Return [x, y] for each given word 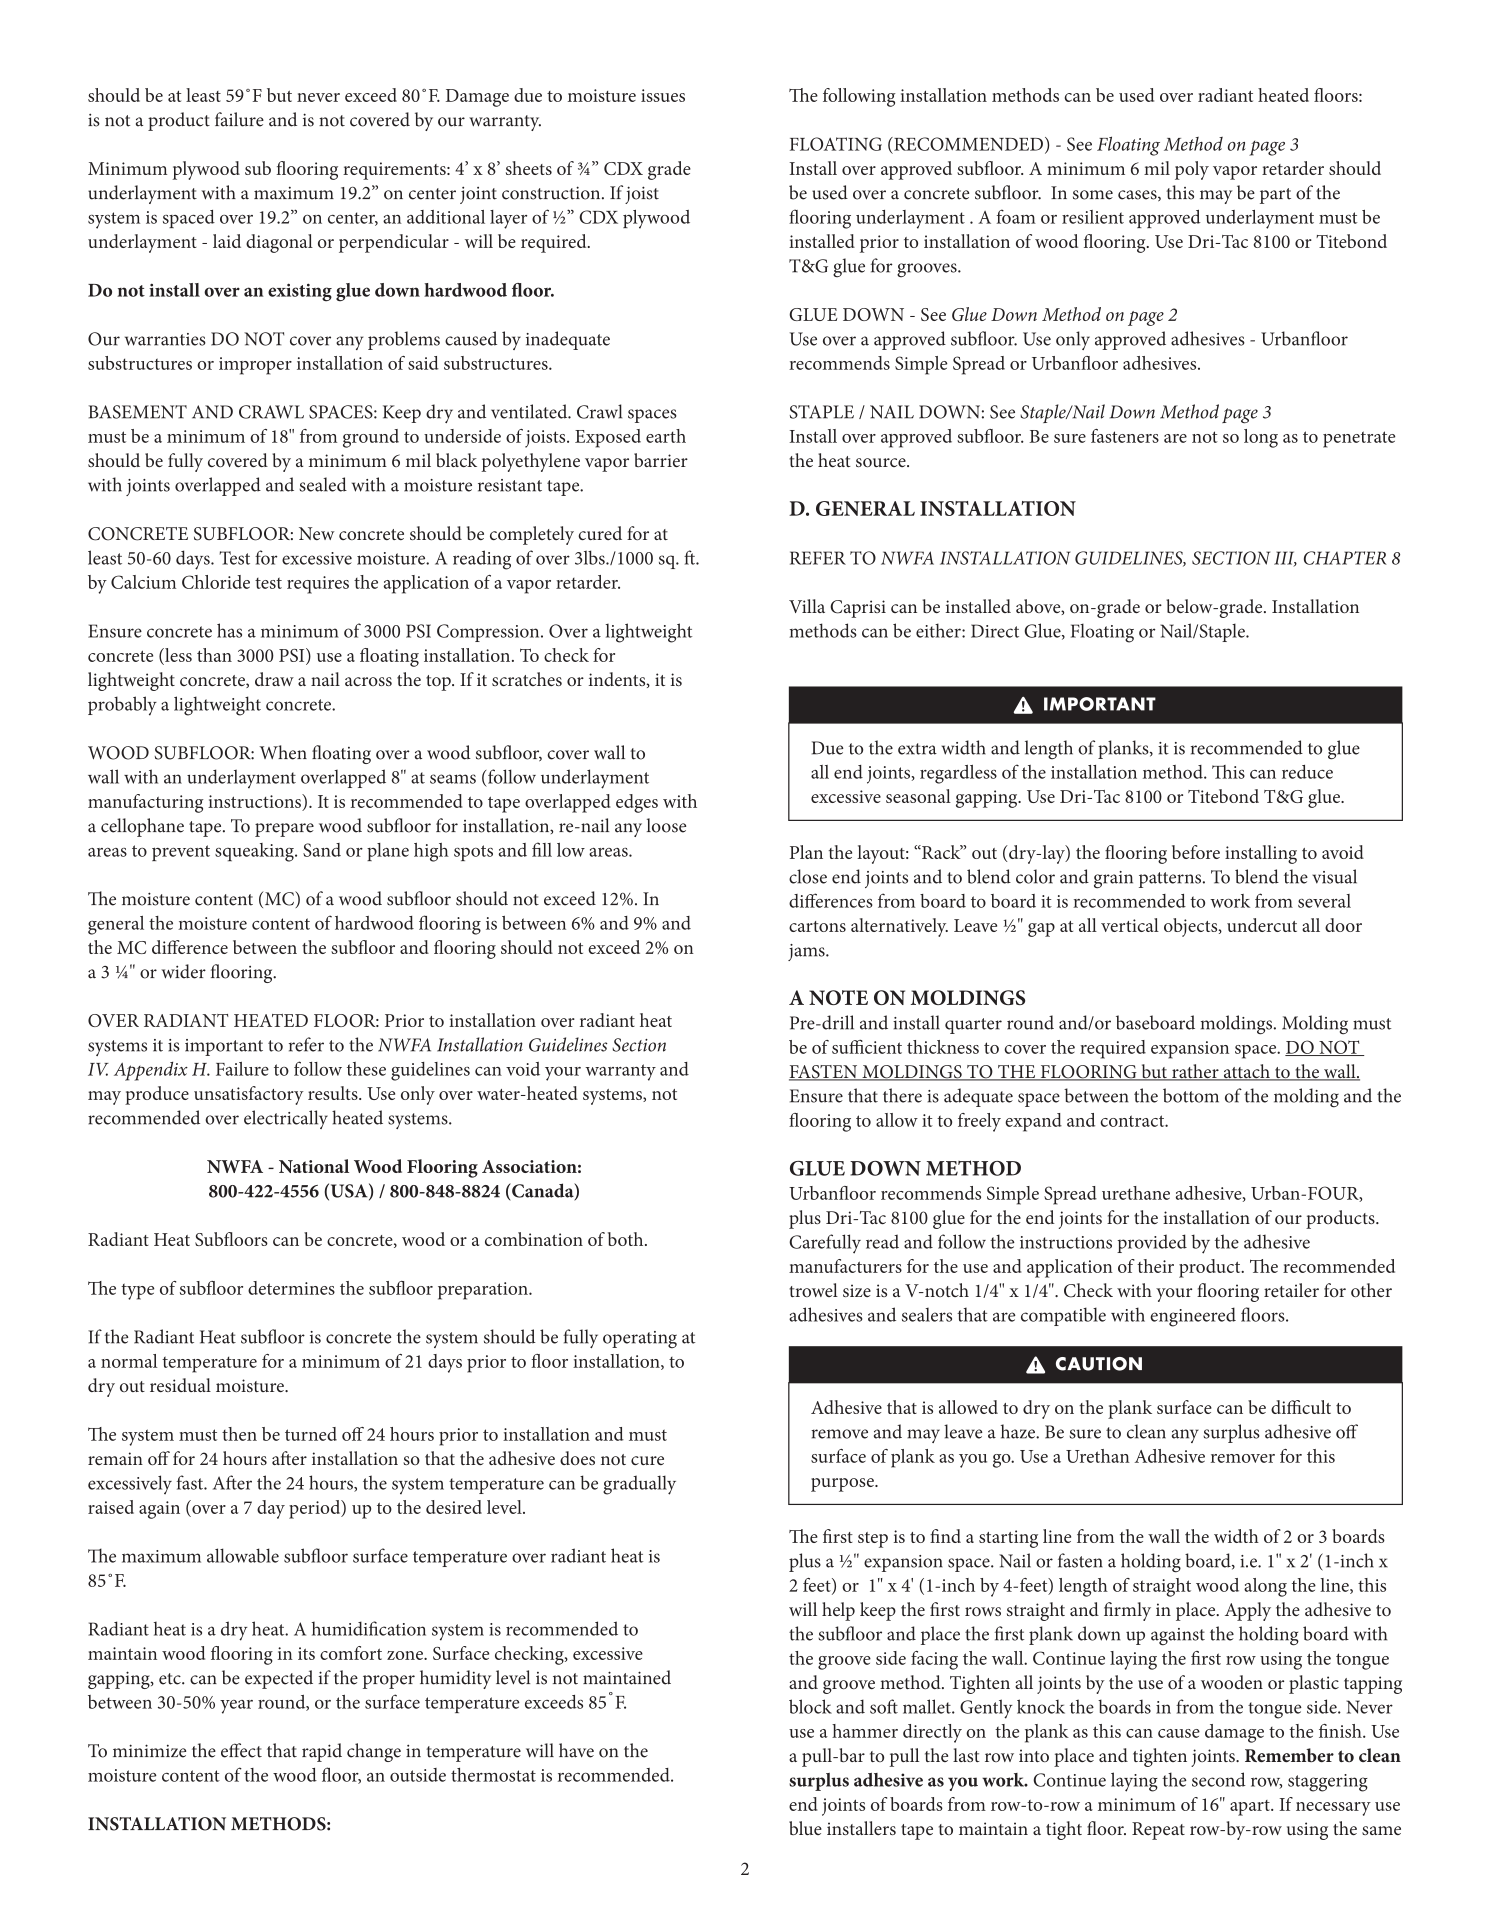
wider [183, 971]
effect [241, 1750]
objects [1192, 927]
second [1219, 1779]
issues [663, 95]
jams [807, 952]
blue [805, 1828]
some [1093, 195]
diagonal [279, 243]
